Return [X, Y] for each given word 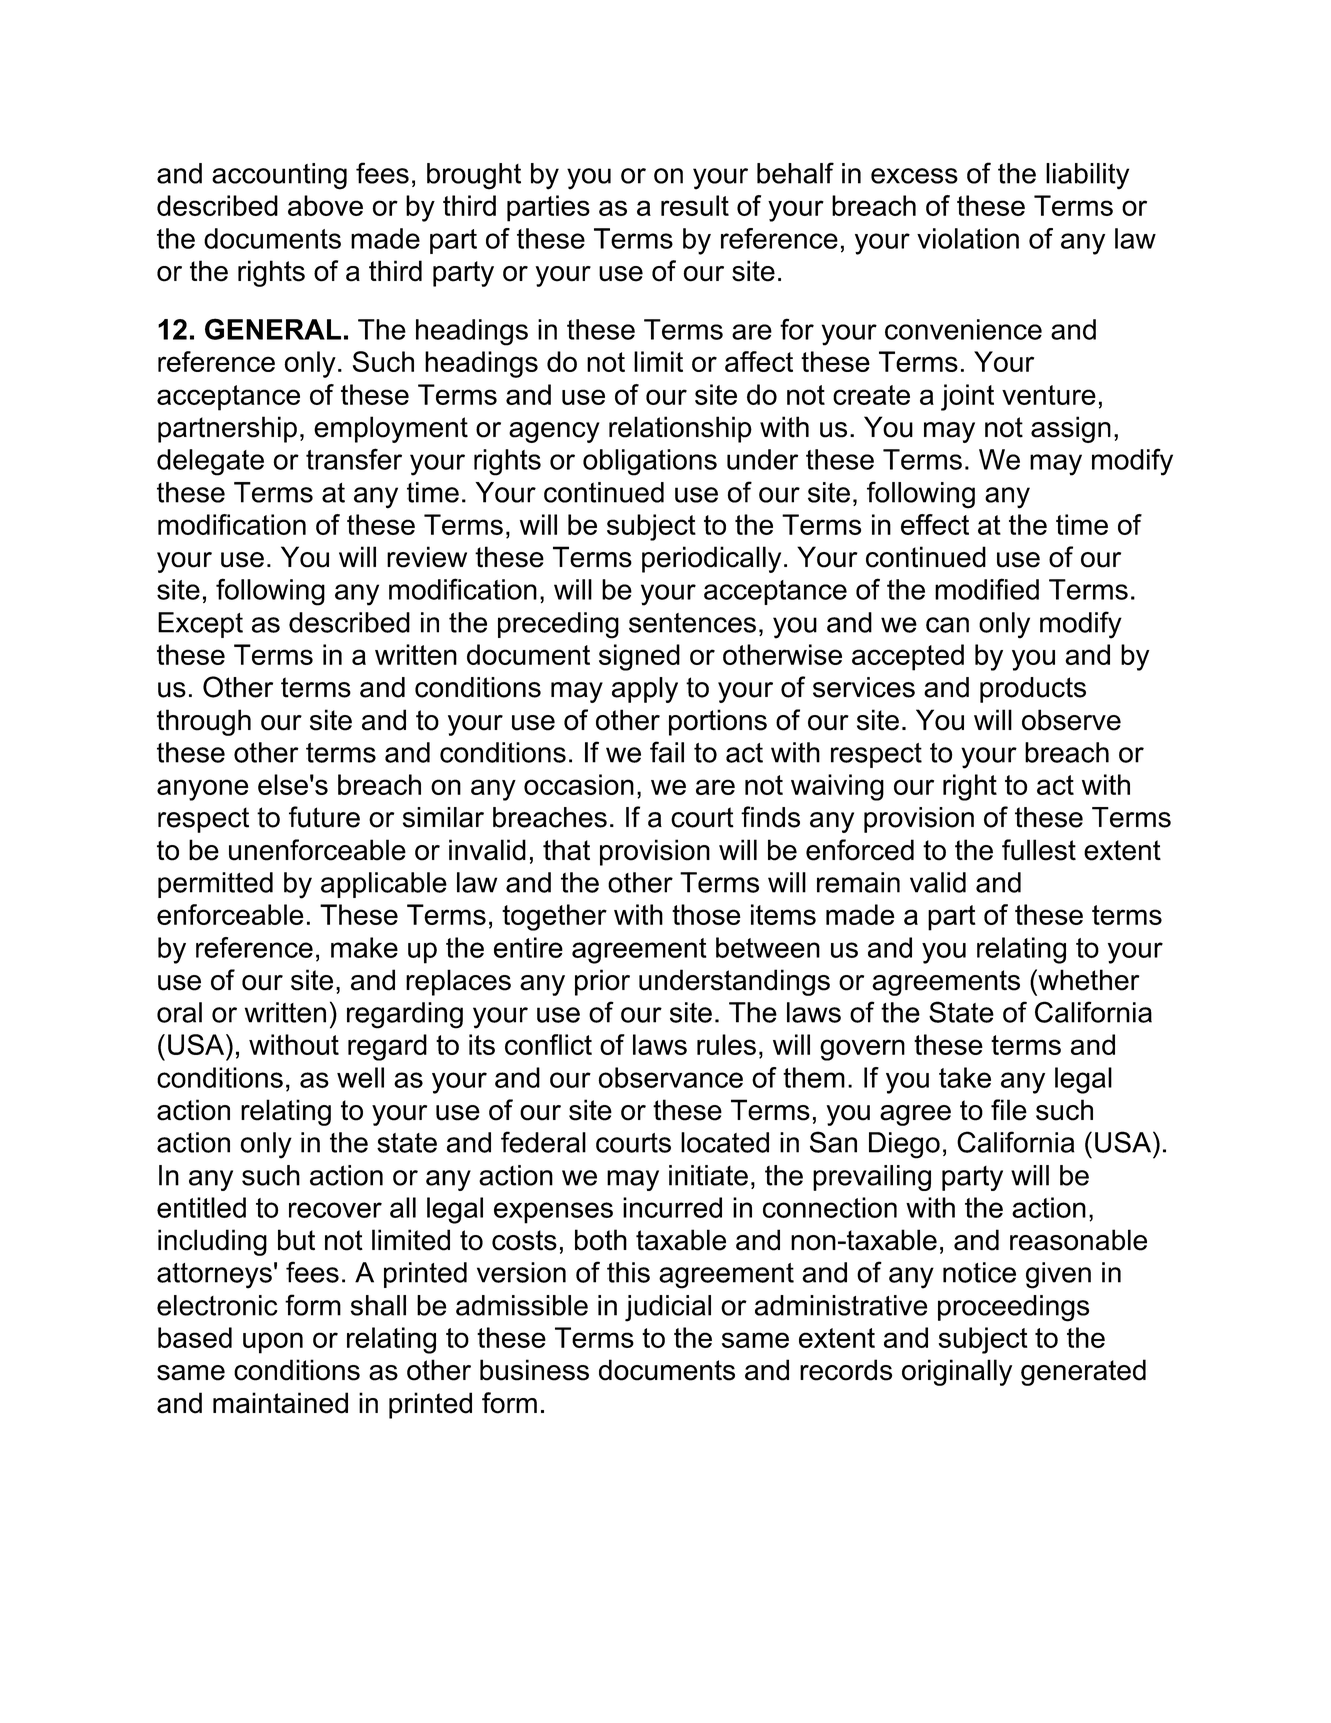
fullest [1039, 850]
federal [543, 1142]
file [1009, 1110]
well [360, 1077]
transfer [354, 459]
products [1033, 690]
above [325, 205]
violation [968, 238]
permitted [215, 885]
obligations [650, 462]
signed [639, 657]
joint [967, 397]
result [695, 205]
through [204, 722]
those [706, 914]
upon [273, 1343]
